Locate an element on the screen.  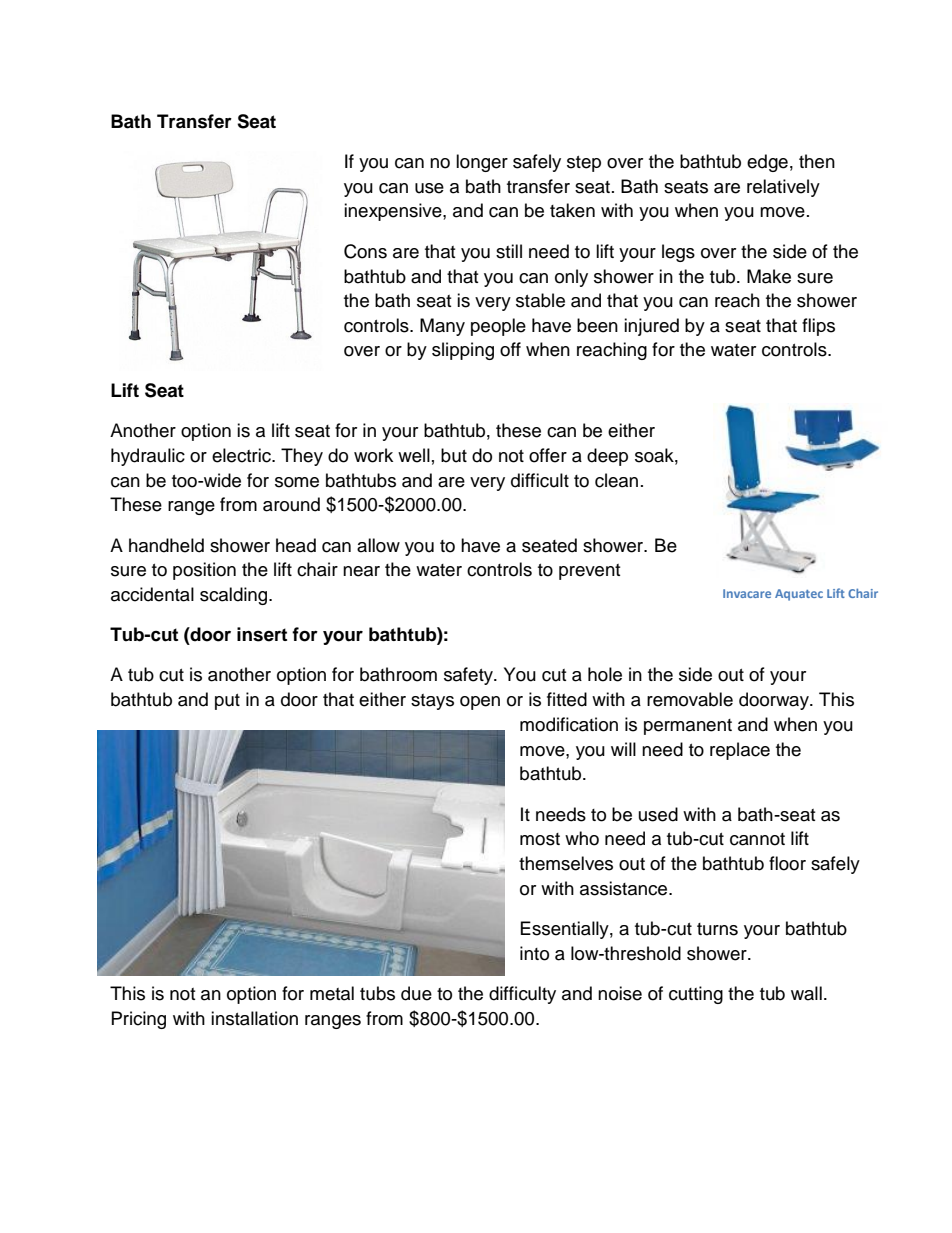
put is located at coordinates (227, 702).
